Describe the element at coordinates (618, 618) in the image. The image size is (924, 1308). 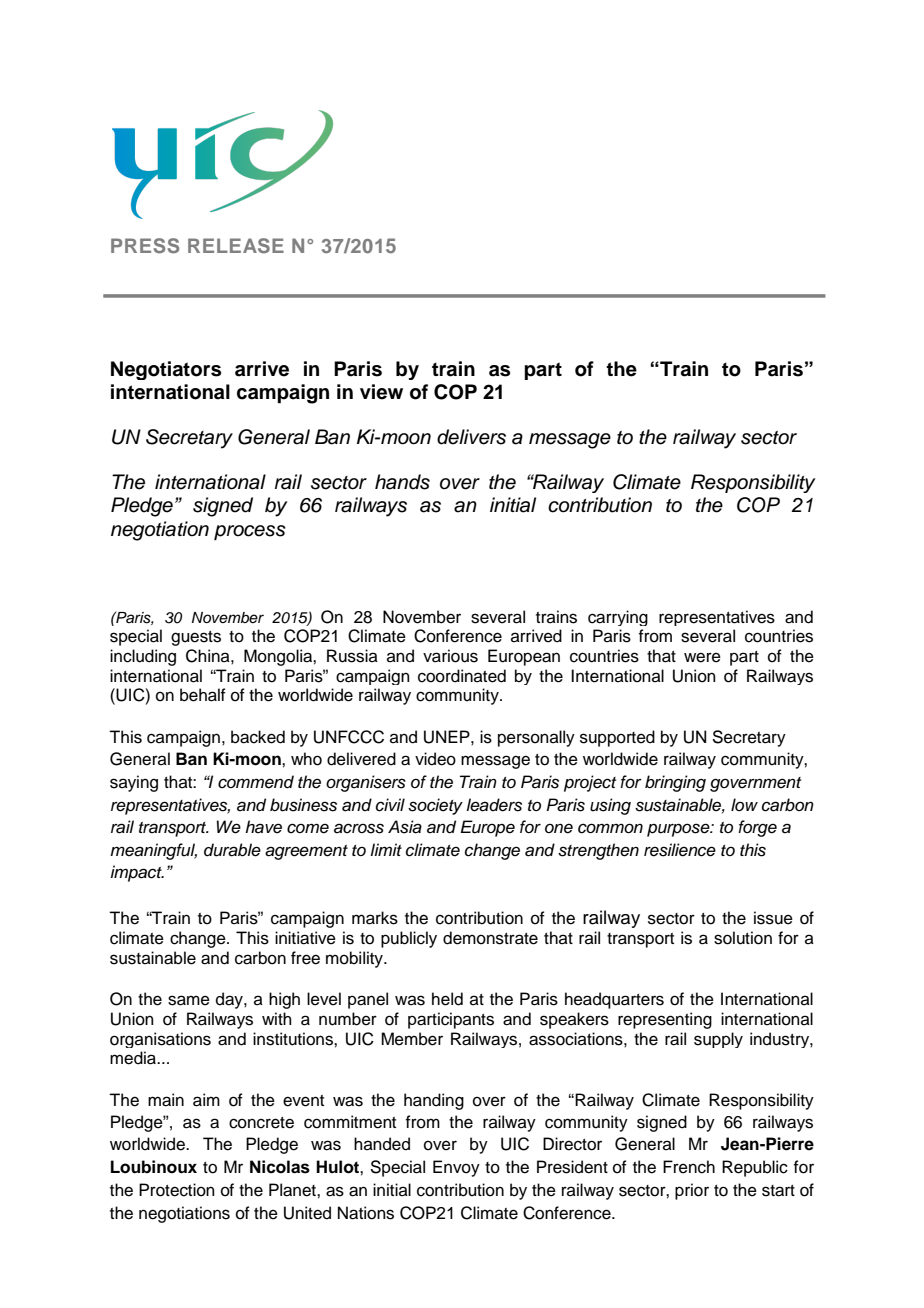
I see `carrying` at that location.
